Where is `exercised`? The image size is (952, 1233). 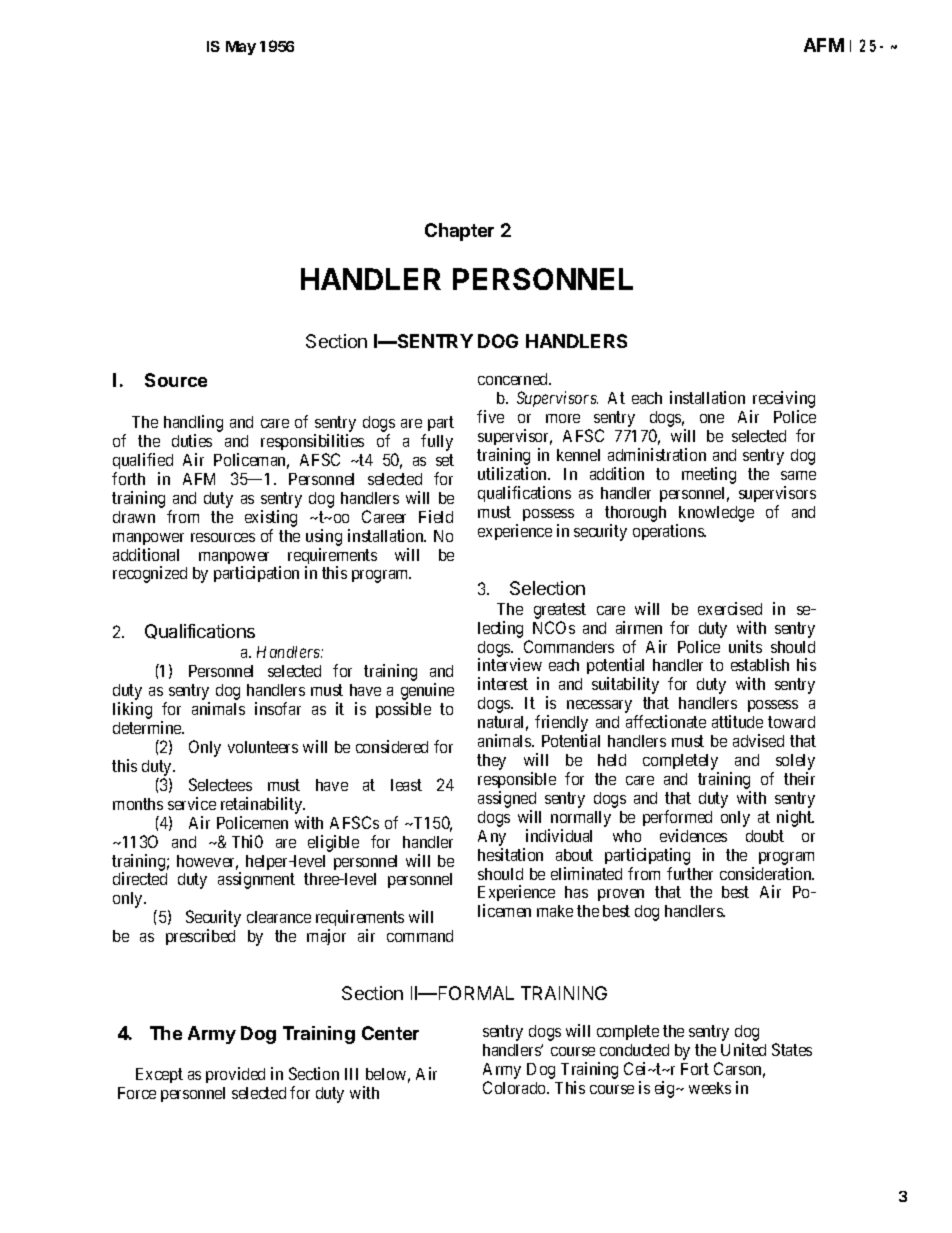
exercised is located at coordinates (730, 608).
